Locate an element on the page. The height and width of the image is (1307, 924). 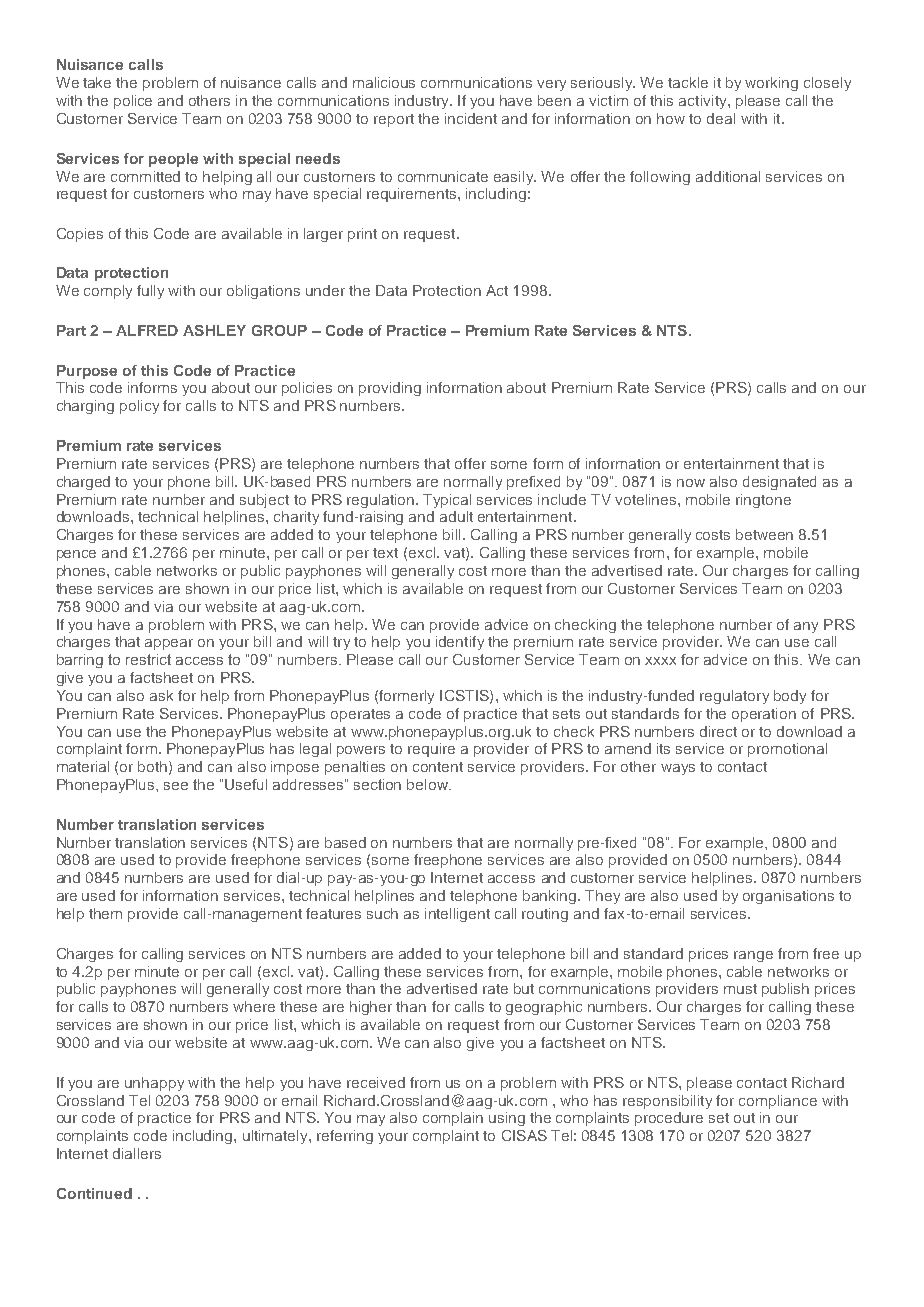
policy is located at coordinates (139, 407).
